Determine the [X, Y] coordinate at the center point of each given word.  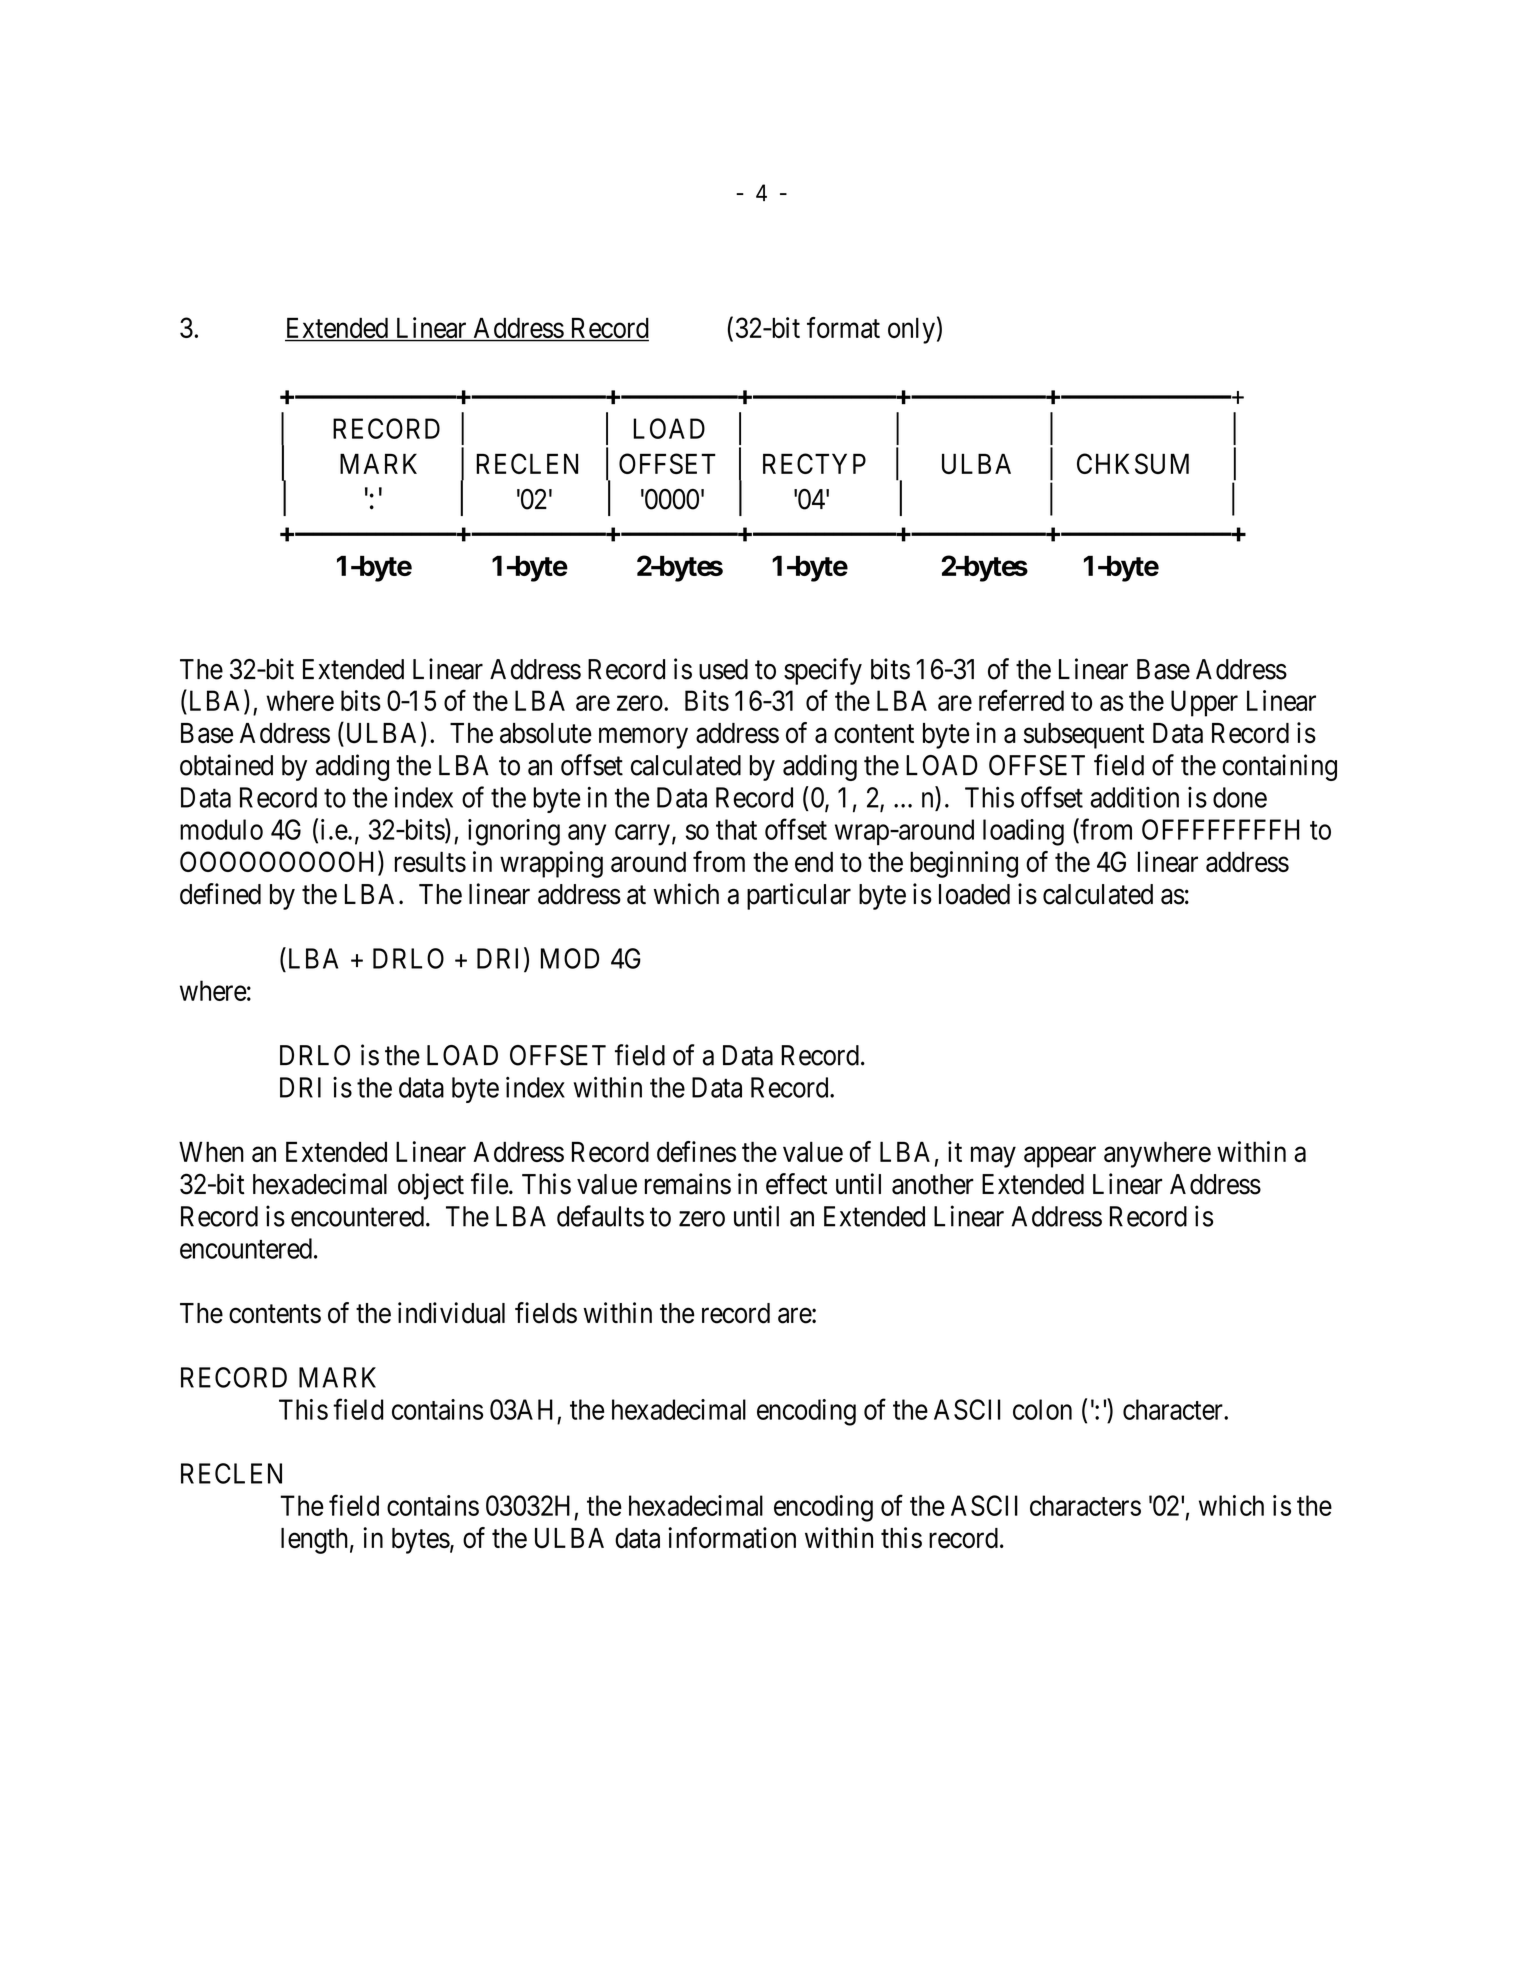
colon [1042, 1409]
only [911, 330]
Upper [1204, 703]
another [933, 1184]
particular [799, 896]
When [211, 1151]
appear [1060, 1157]
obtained [226, 765]
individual [451, 1313]
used [723, 669]
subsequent [1084, 736]
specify [823, 671]
